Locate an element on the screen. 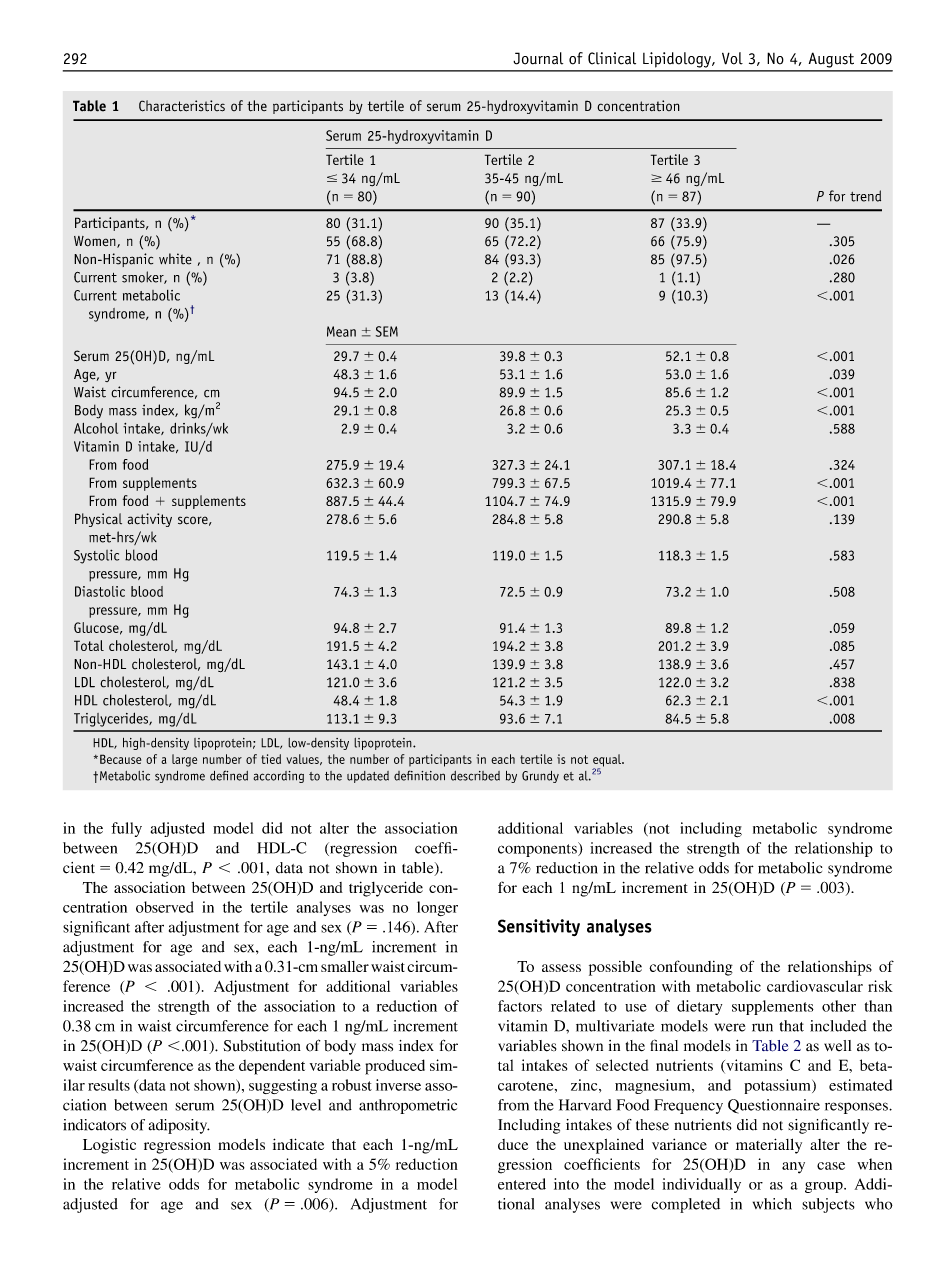  Total is located at coordinates (89, 645).
